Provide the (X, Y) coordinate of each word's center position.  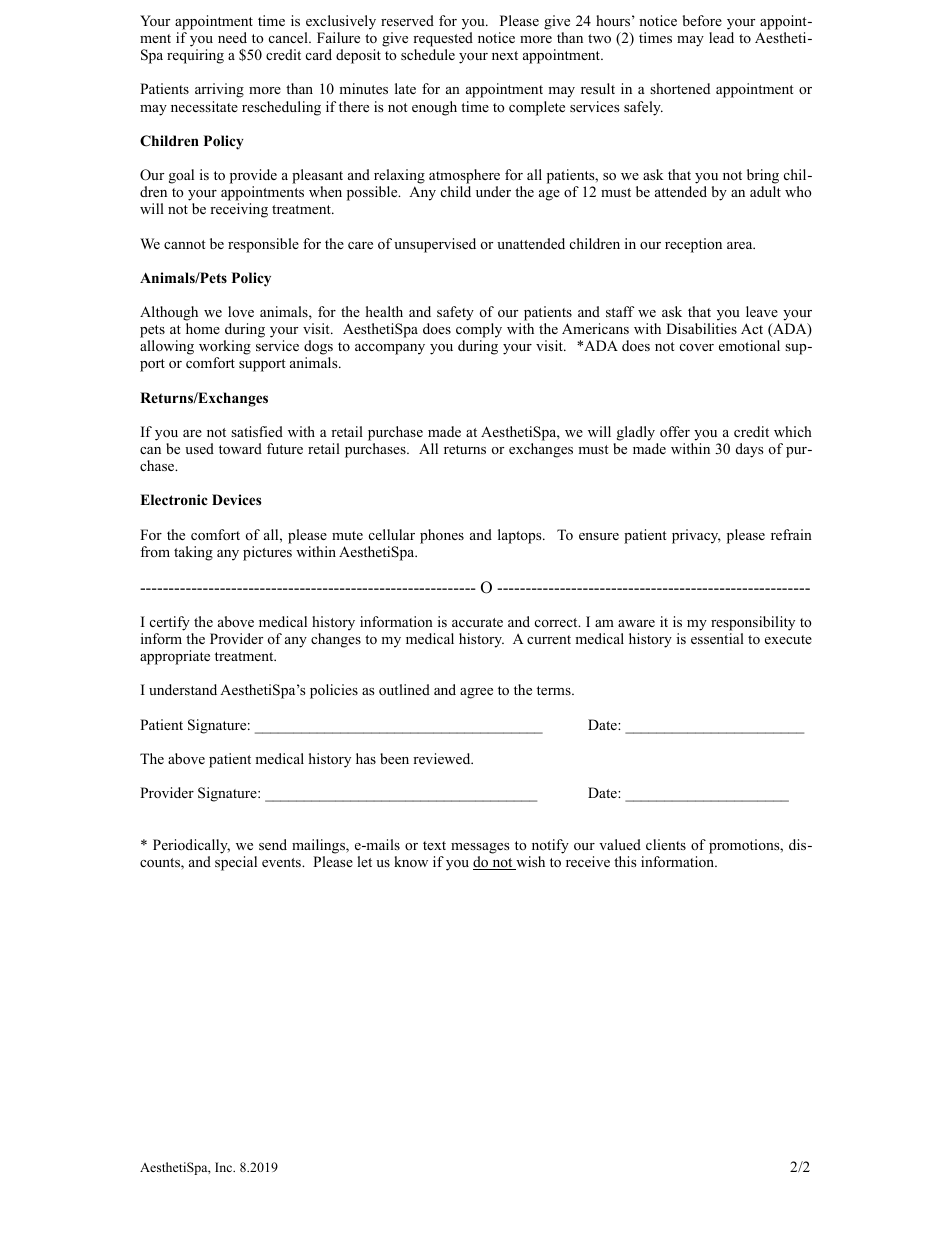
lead (721, 37)
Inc (225, 1167)
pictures (267, 553)
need (232, 37)
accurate (477, 622)
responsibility (753, 623)
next (505, 55)
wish (529, 863)
